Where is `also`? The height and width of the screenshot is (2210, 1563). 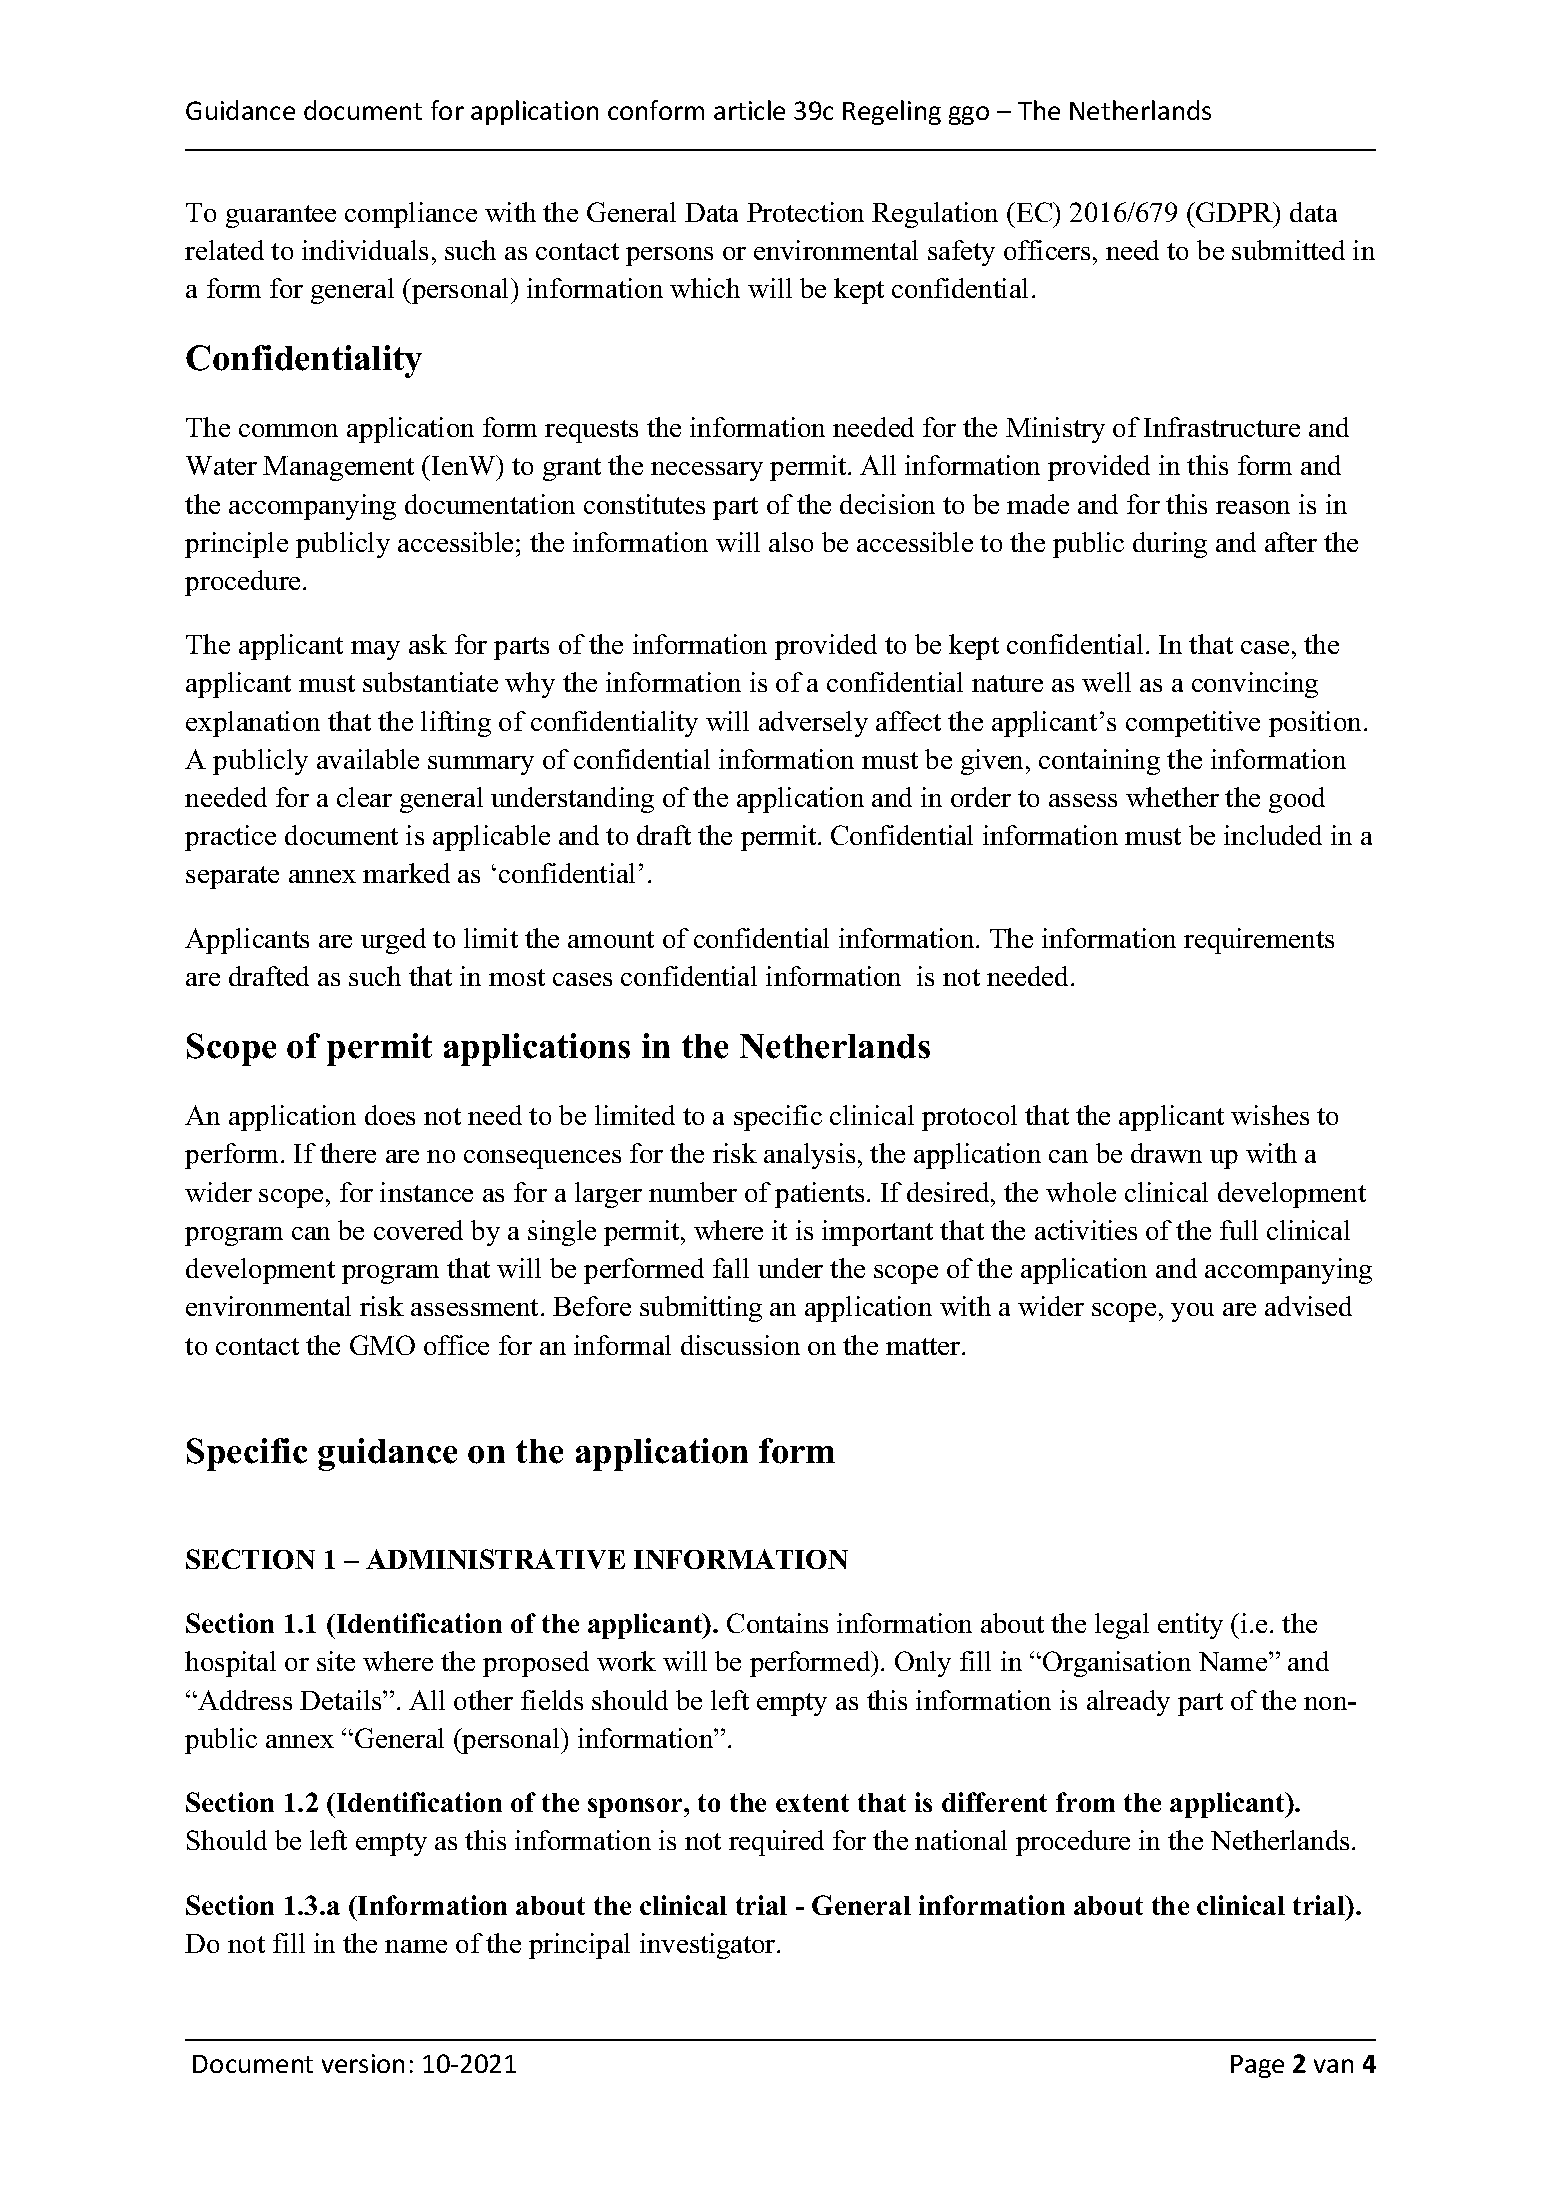 also is located at coordinates (791, 542).
